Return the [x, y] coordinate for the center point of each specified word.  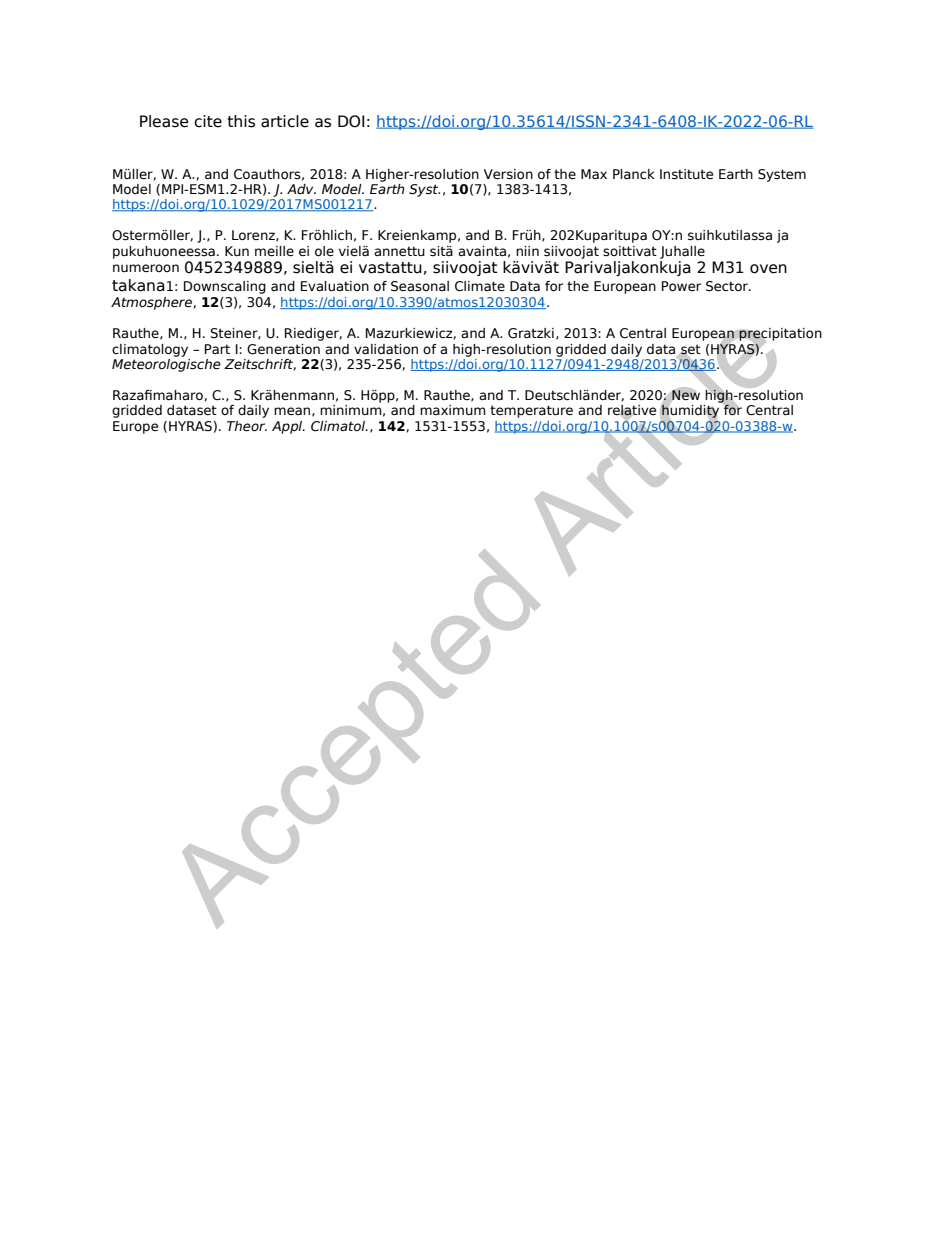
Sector [728, 286]
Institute [686, 174]
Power [681, 286]
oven [768, 269]
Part [217, 349]
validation [386, 349]
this [241, 121]
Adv [301, 189]
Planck [634, 174]
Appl [288, 427]
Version [508, 174]
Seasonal [420, 286]
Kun [237, 251]
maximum [453, 410]
